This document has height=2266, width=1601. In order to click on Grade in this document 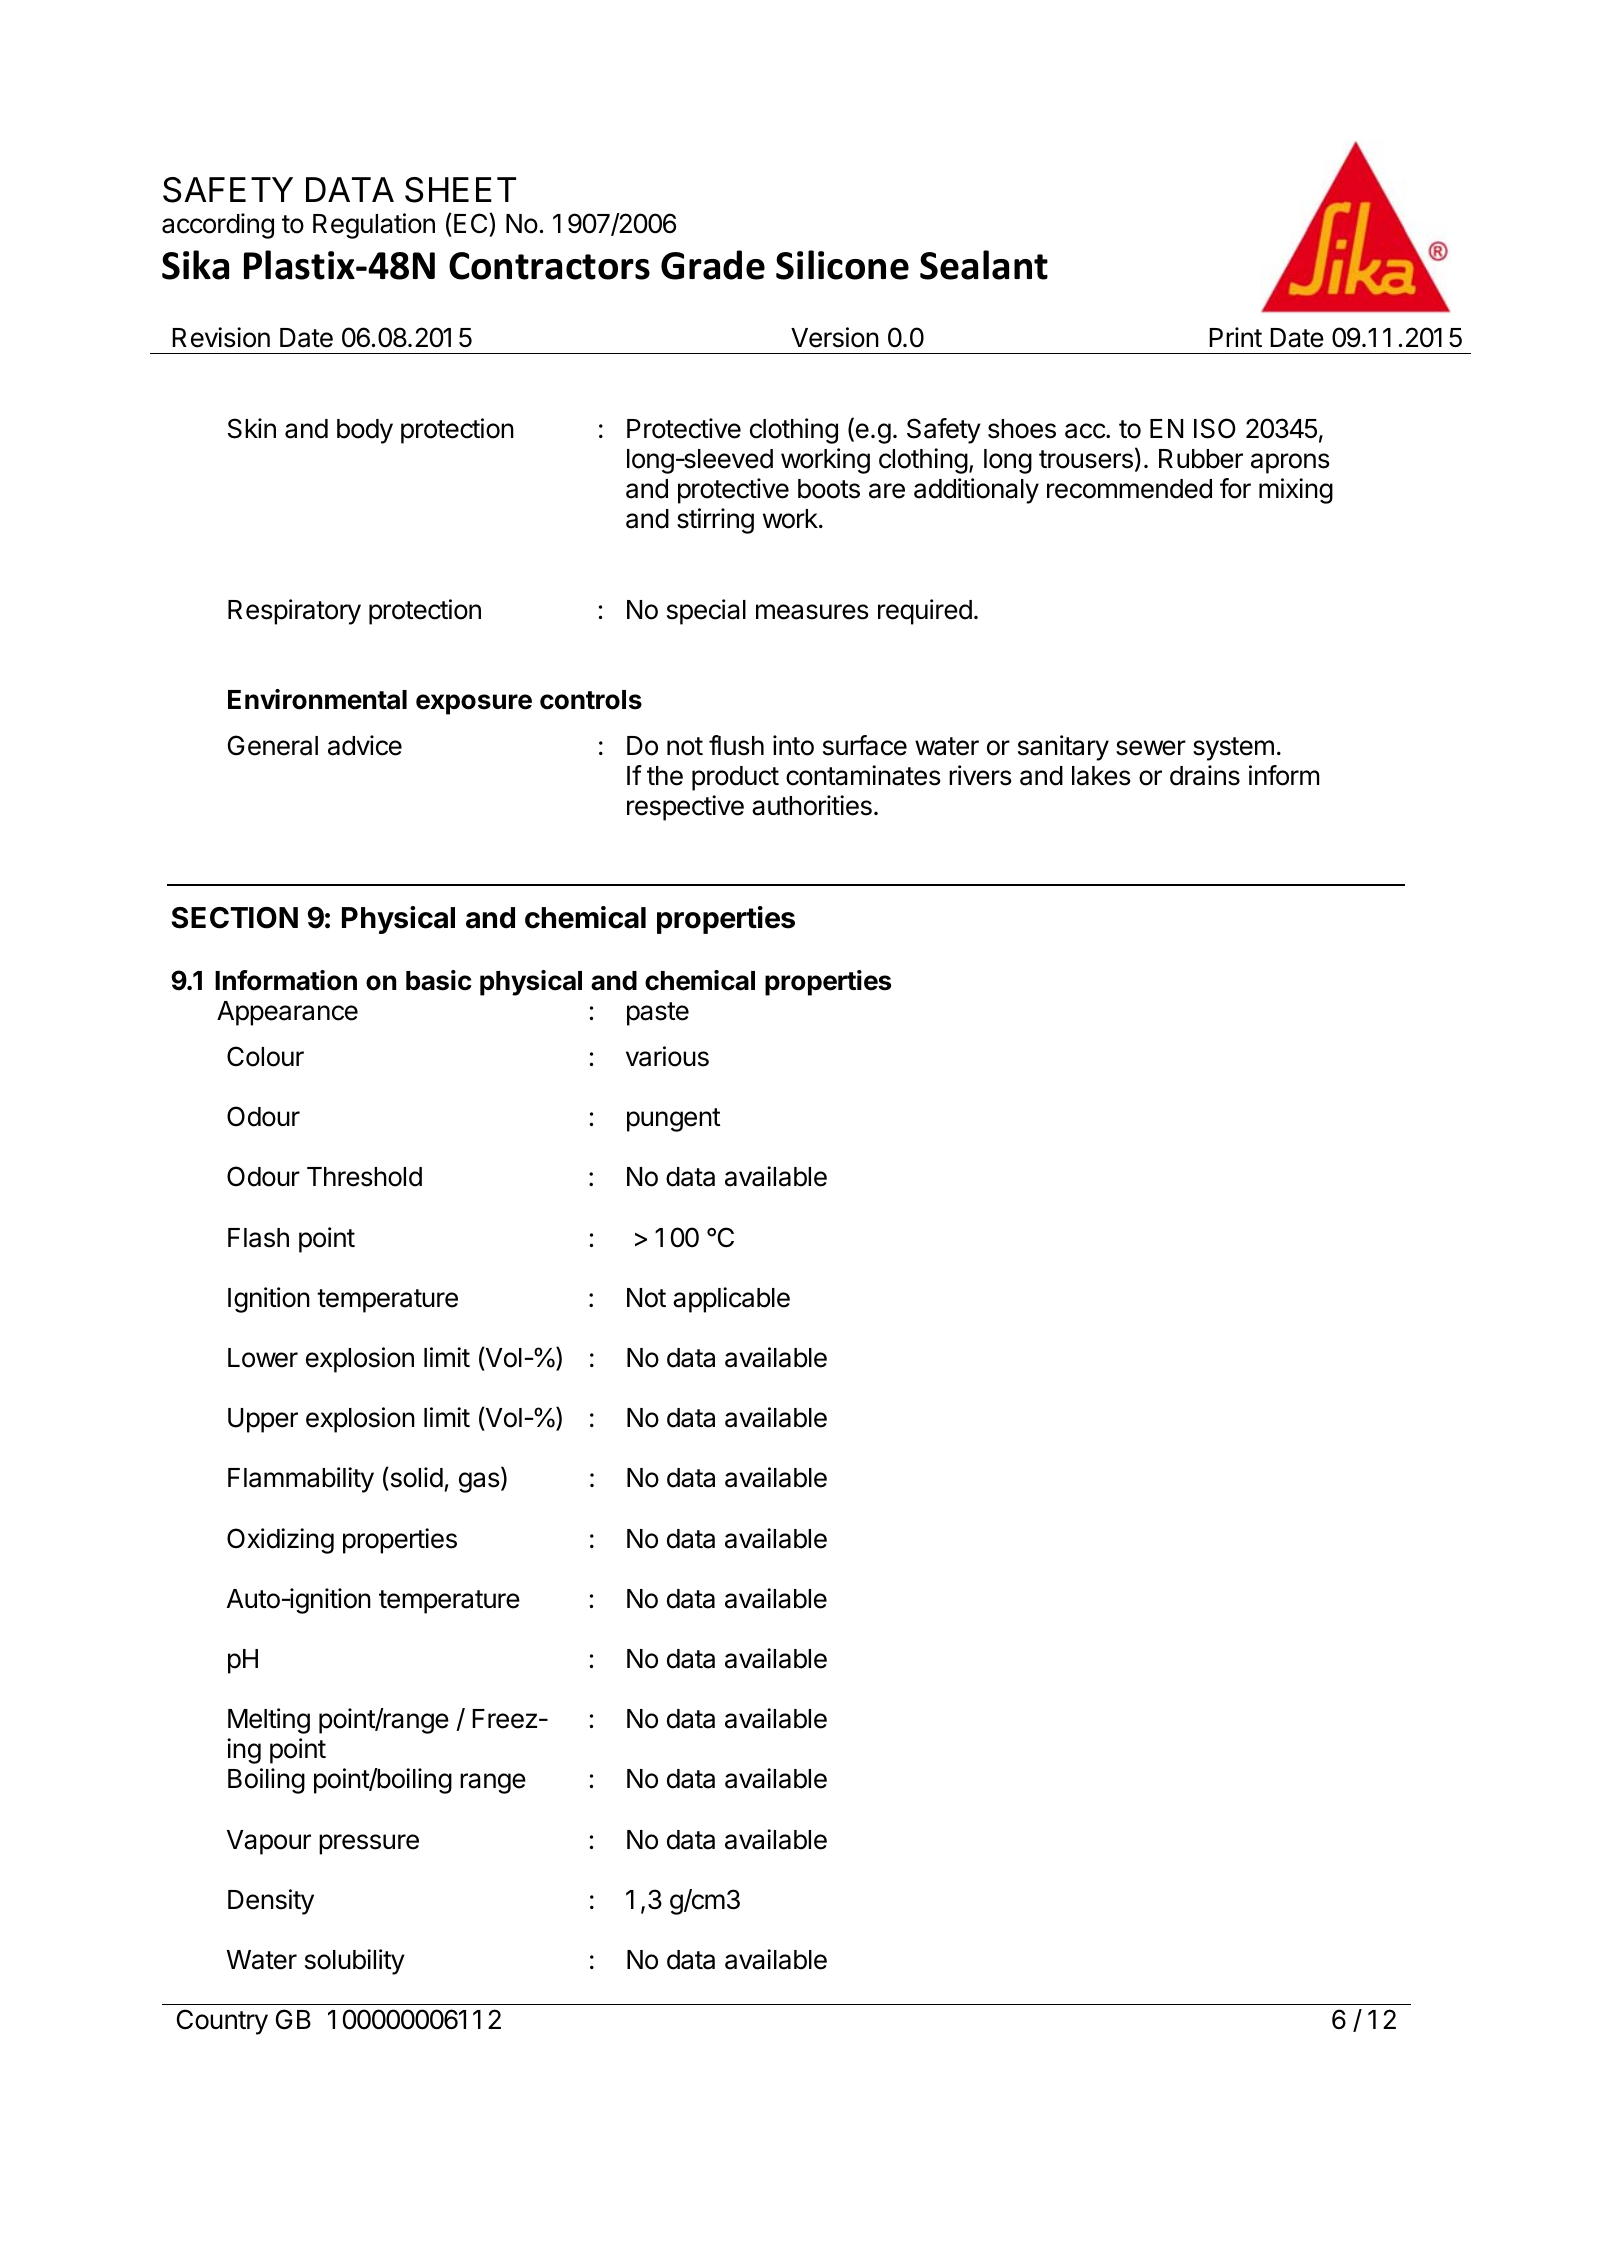, I will do `click(713, 265)`.
